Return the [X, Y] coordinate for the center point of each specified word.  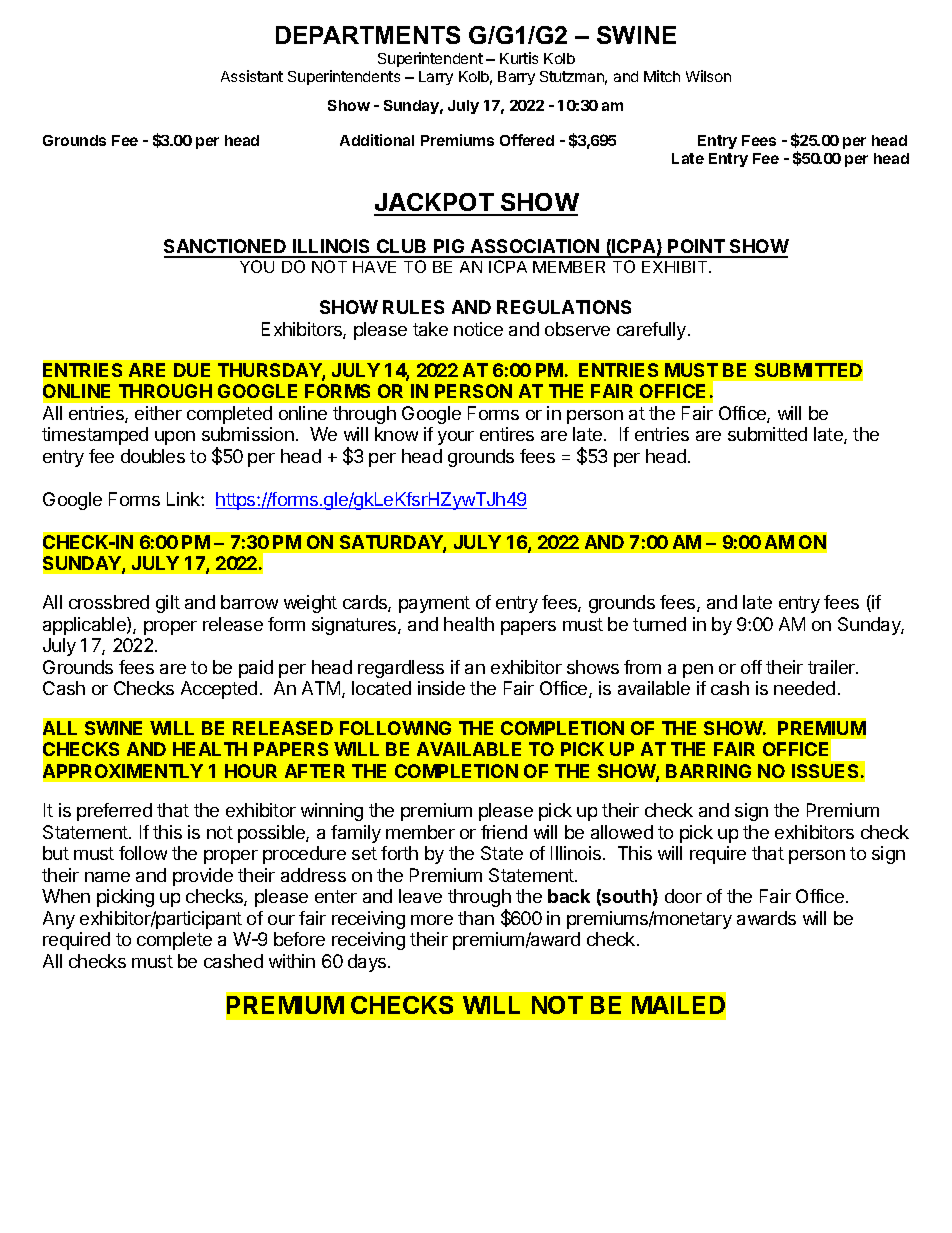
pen [698, 671]
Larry [436, 78]
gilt [168, 604]
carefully [651, 331]
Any [59, 920]
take [430, 329]
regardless [401, 669]
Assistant [252, 76]
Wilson [708, 76]
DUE [192, 370]
